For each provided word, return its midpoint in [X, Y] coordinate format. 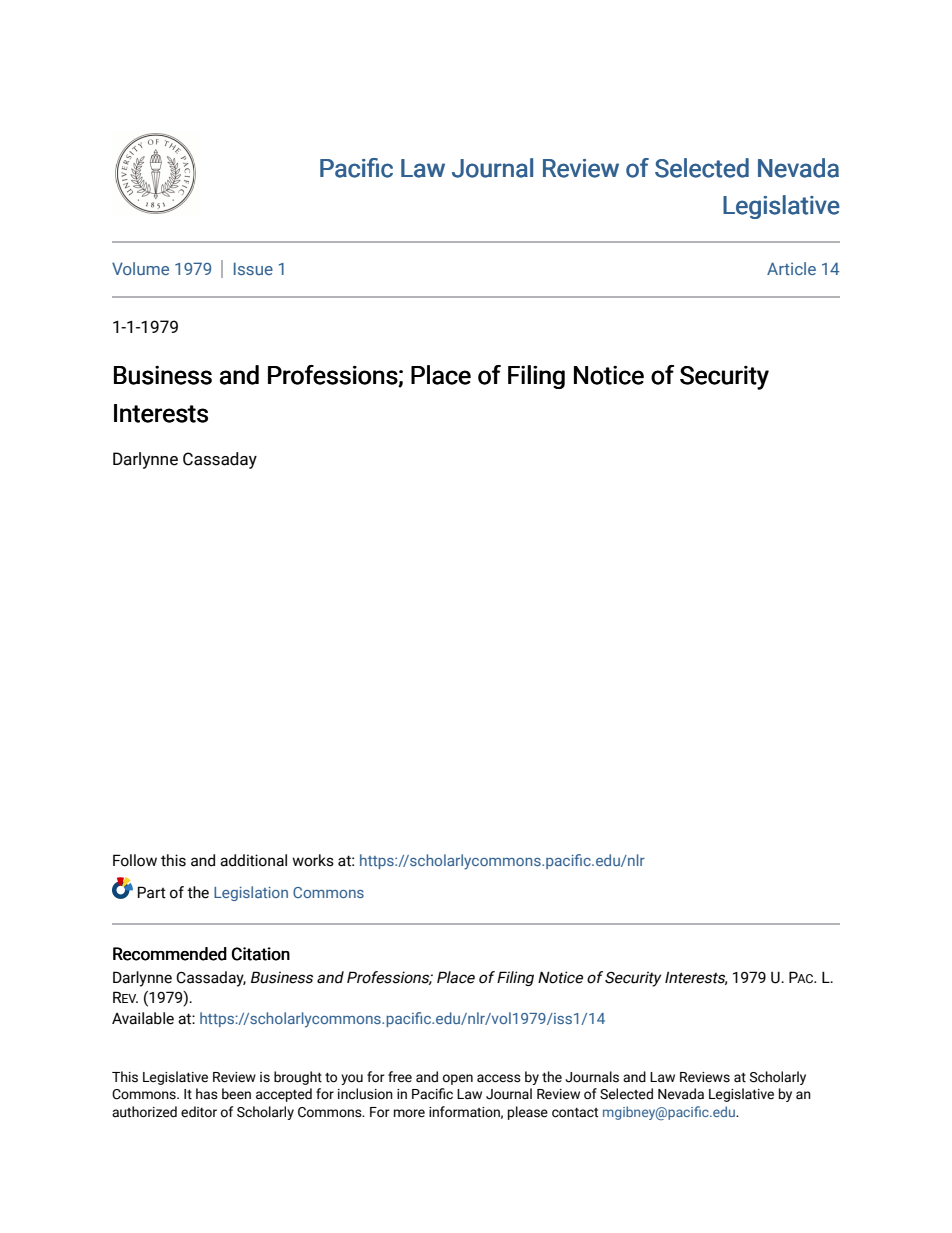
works [313, 860]
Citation [261, 954]
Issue [253, 268]
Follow [135, 860]
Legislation [251, 893]
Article [791, 268]
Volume [140, 268]
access [499, 1078]
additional [253, 860]
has [207, 1094]
